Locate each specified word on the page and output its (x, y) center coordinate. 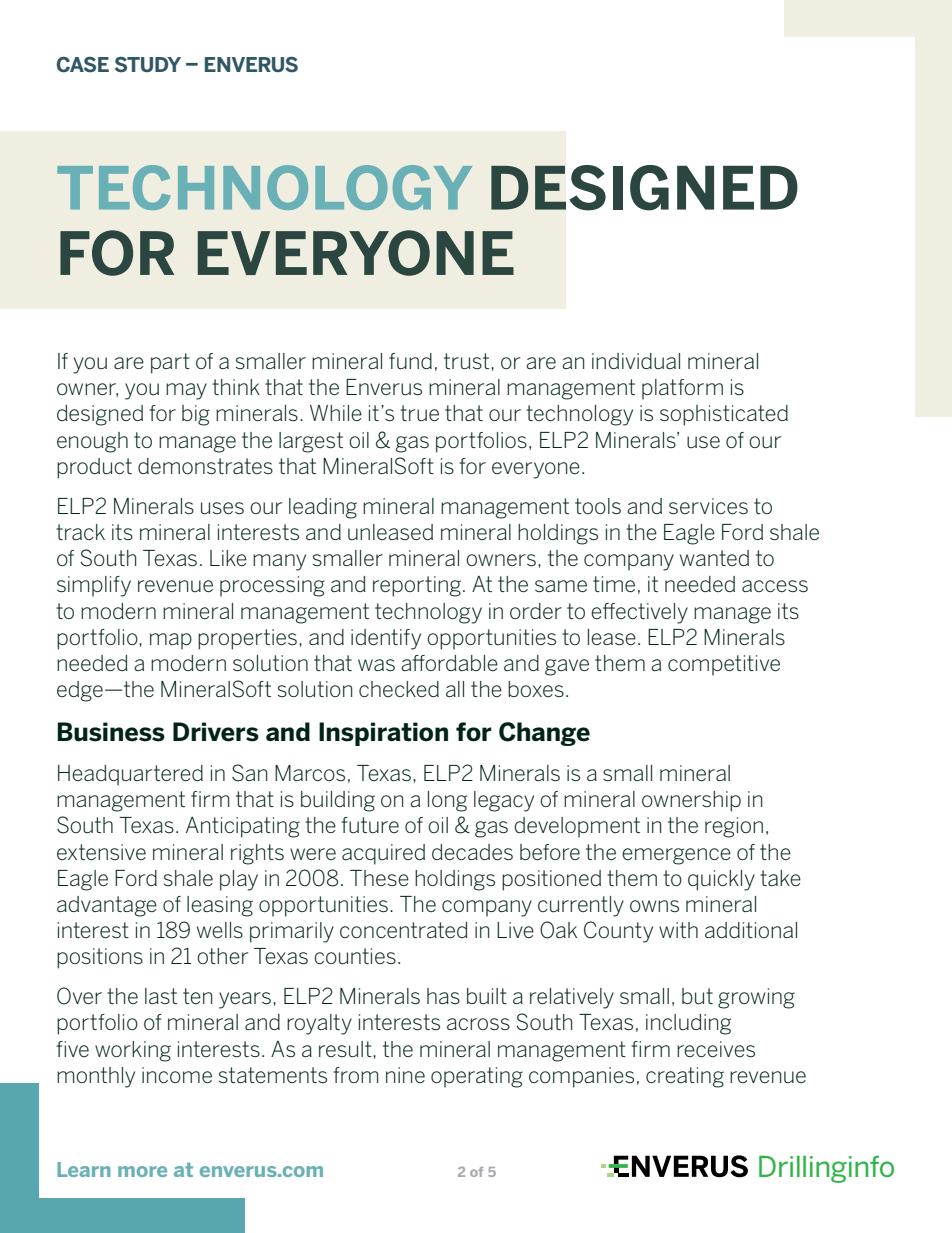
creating (685, 1077)
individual (636, 361)
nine (405, 1075)
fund (410, 361)
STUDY (148, 65)
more (142, 1171)
